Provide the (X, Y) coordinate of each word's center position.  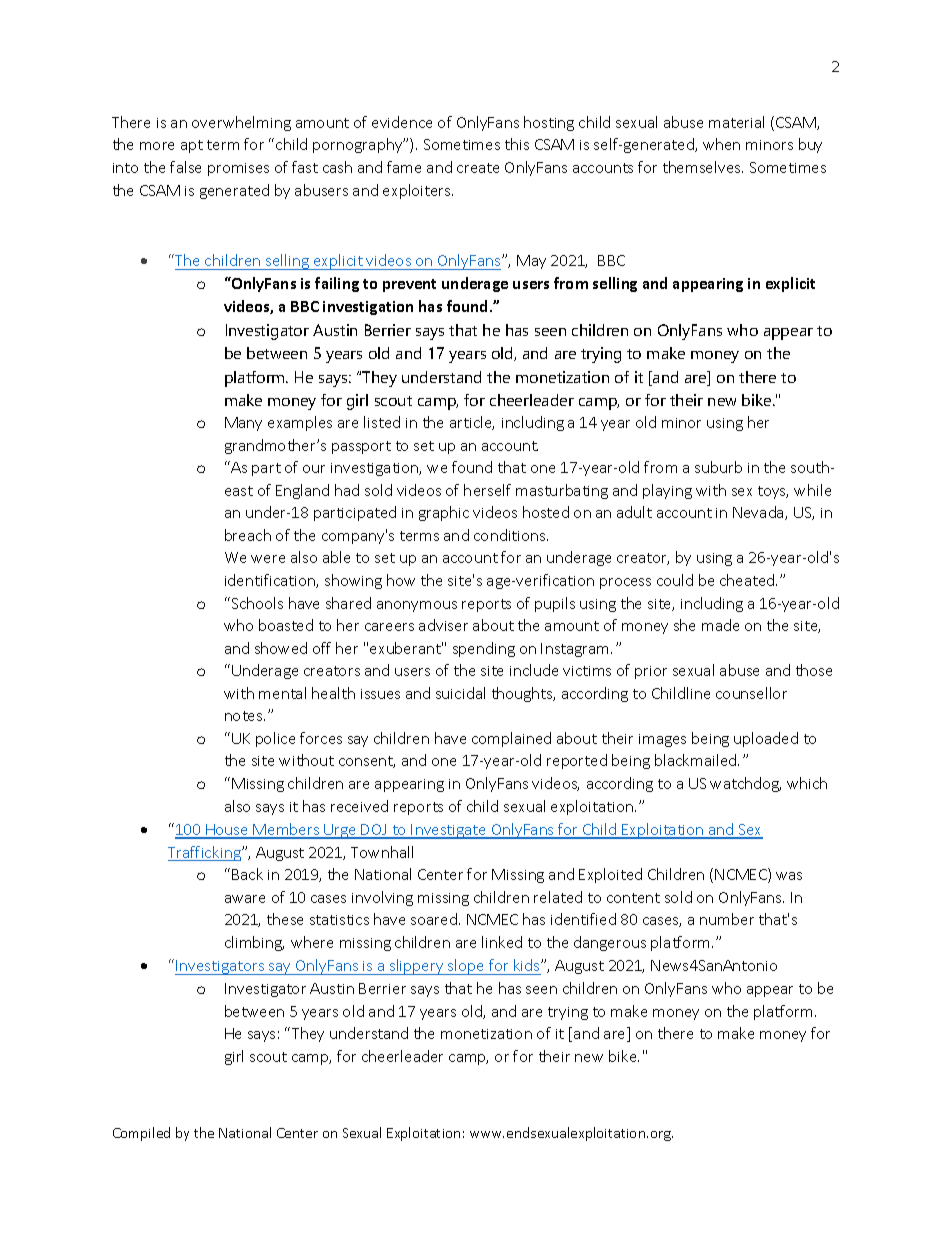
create (478, 168)
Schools (256, 603)
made (720, 625)
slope (466, 967)
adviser (443, 625)
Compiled (141, 1134)
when (721, 144)
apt (192, 146)
